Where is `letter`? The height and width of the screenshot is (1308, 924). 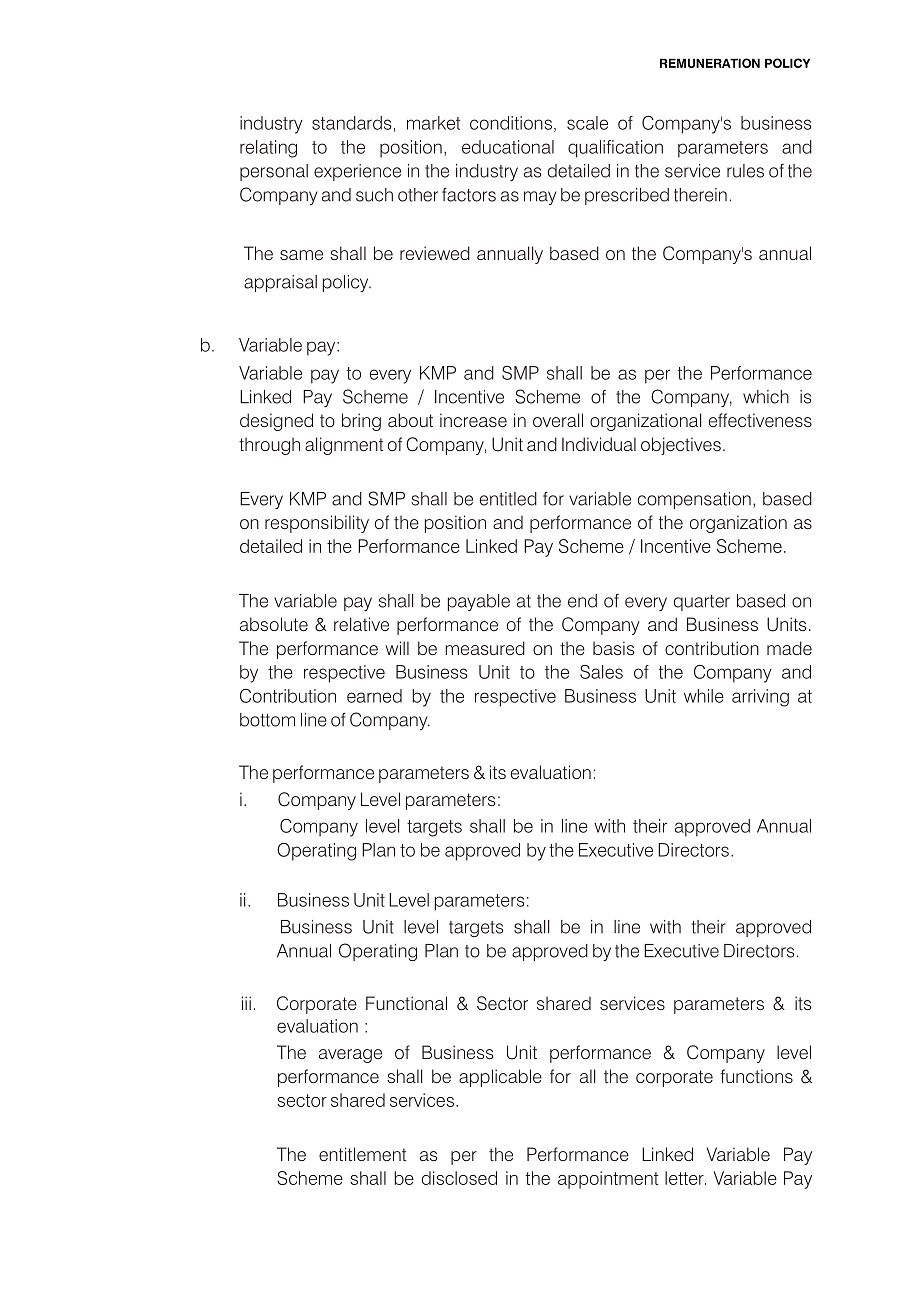
letter is located at coordinates (685, 1178).
